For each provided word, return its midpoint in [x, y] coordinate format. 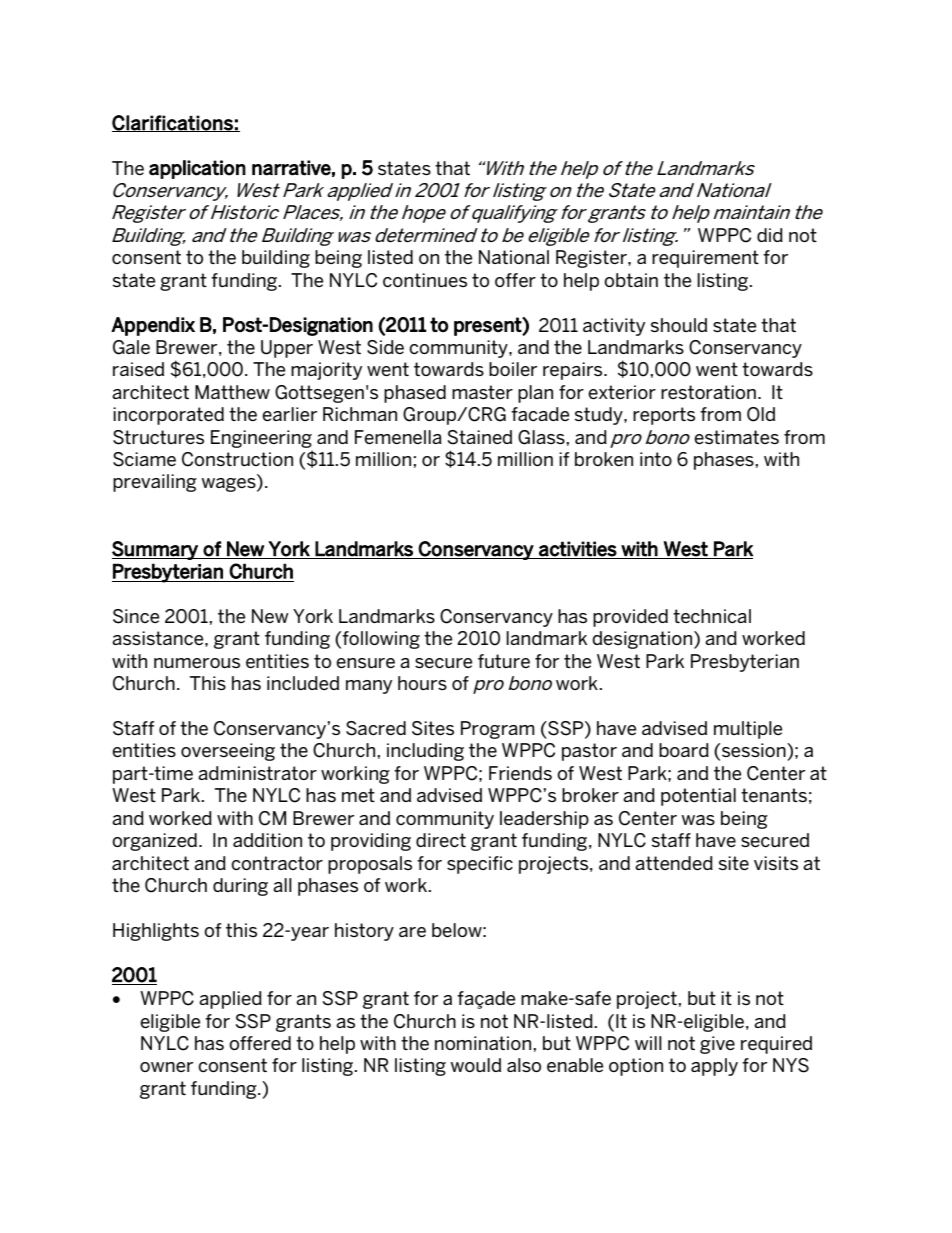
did [770, 235]
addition [267, 840]
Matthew [232, 392]
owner [166, 1067]
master [482, 392]
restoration [708, 392]
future [504, 661]
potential [698, 797]
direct [441, 840]
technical [712, 616]
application [197, 169]
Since [136, 616]
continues [425, 280]
